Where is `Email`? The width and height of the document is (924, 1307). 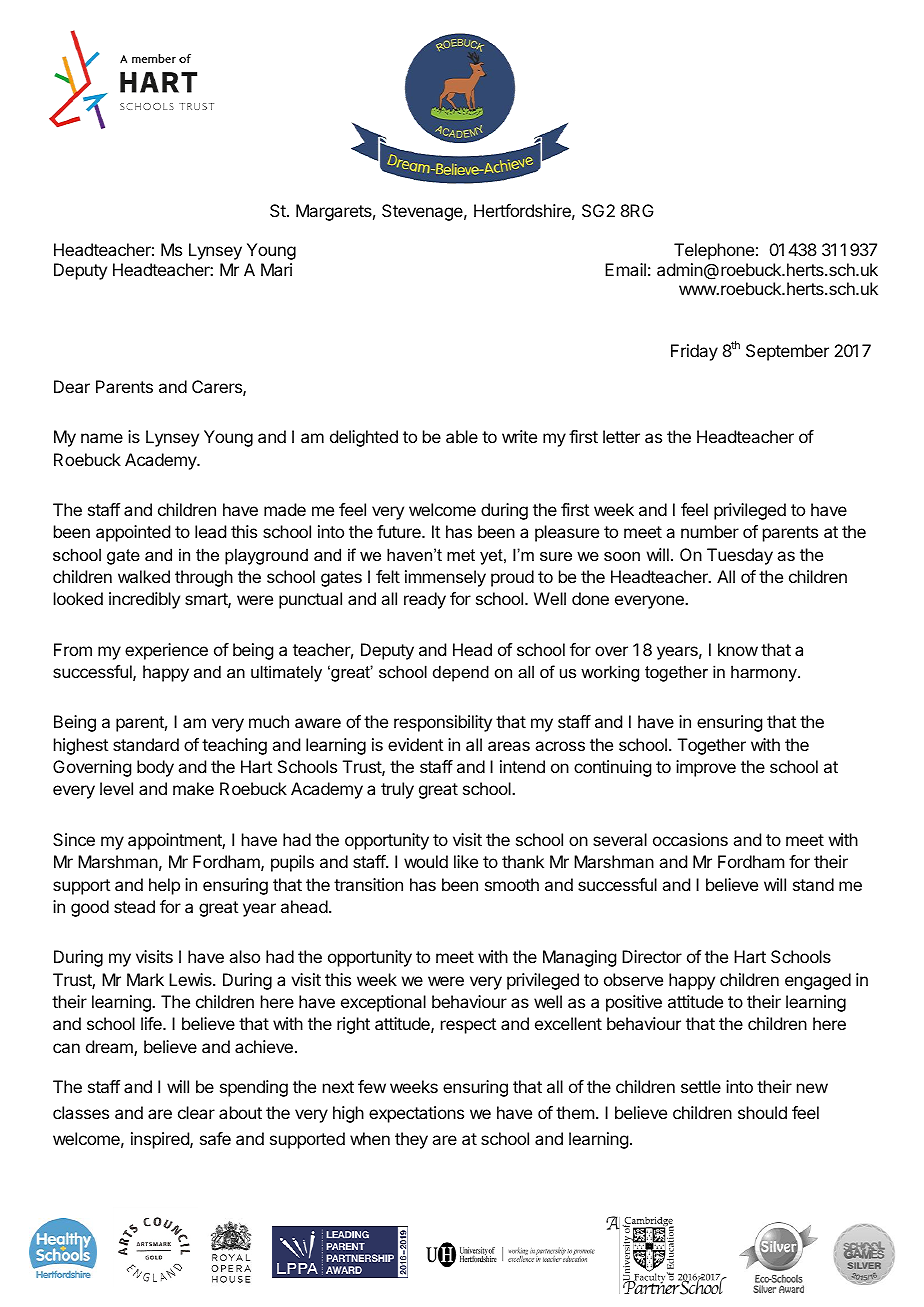 Email is located at coordinates (625, 269).
